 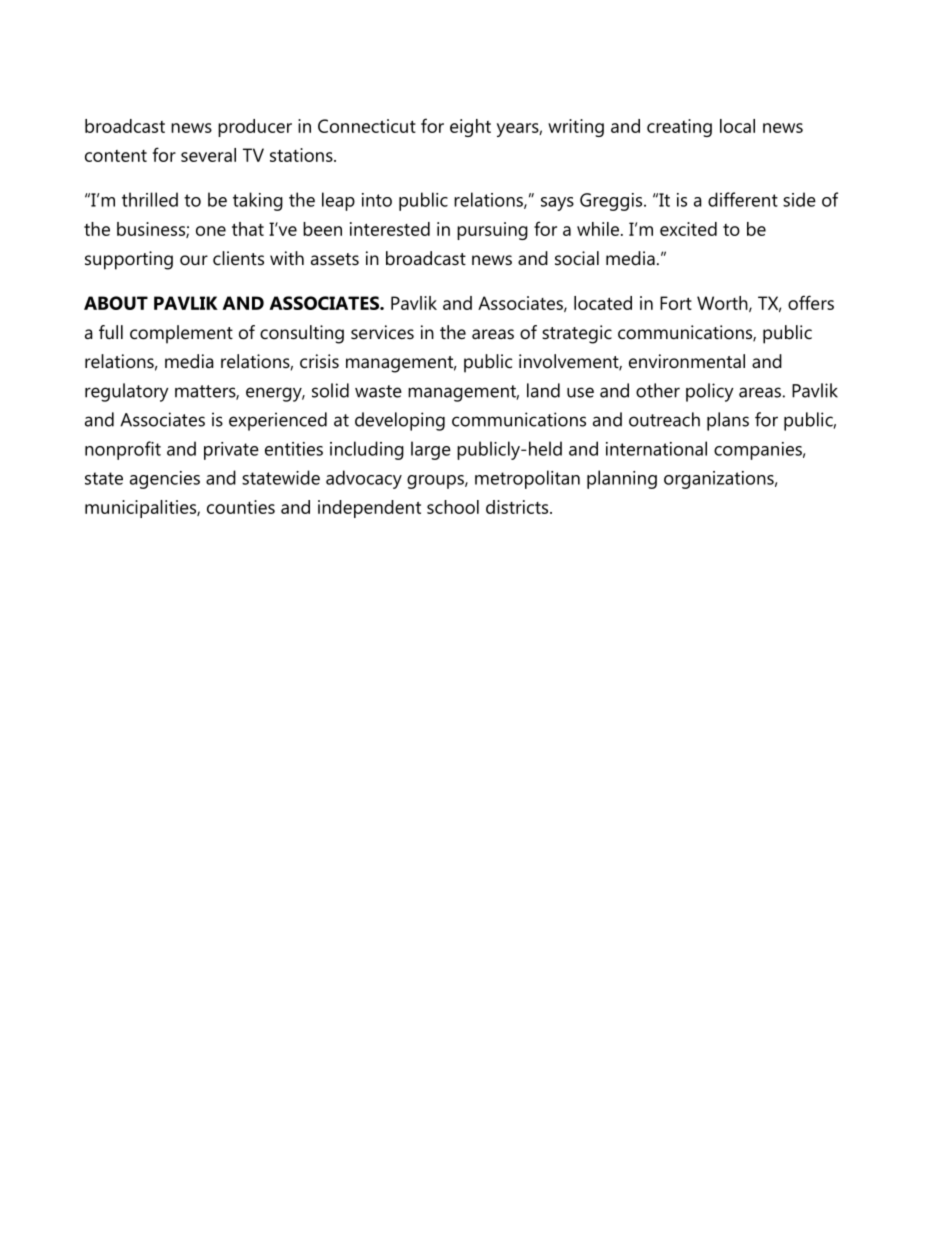 I want to click on regulatory, so click(x=127, y=392).
